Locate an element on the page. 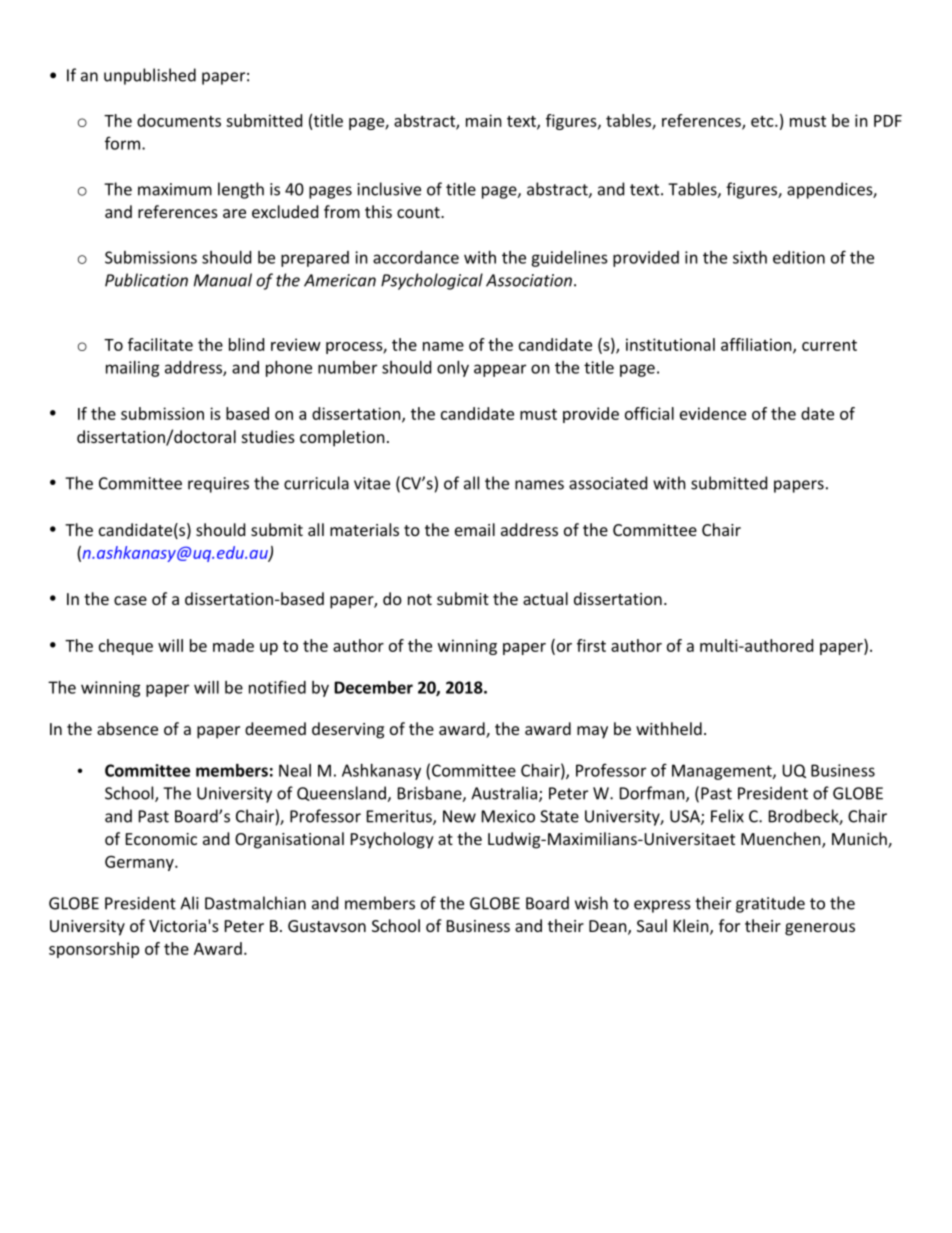 Image resolution: width=952 pixels, height=1233 pixels. Association is located at coordinates (529, 280).
